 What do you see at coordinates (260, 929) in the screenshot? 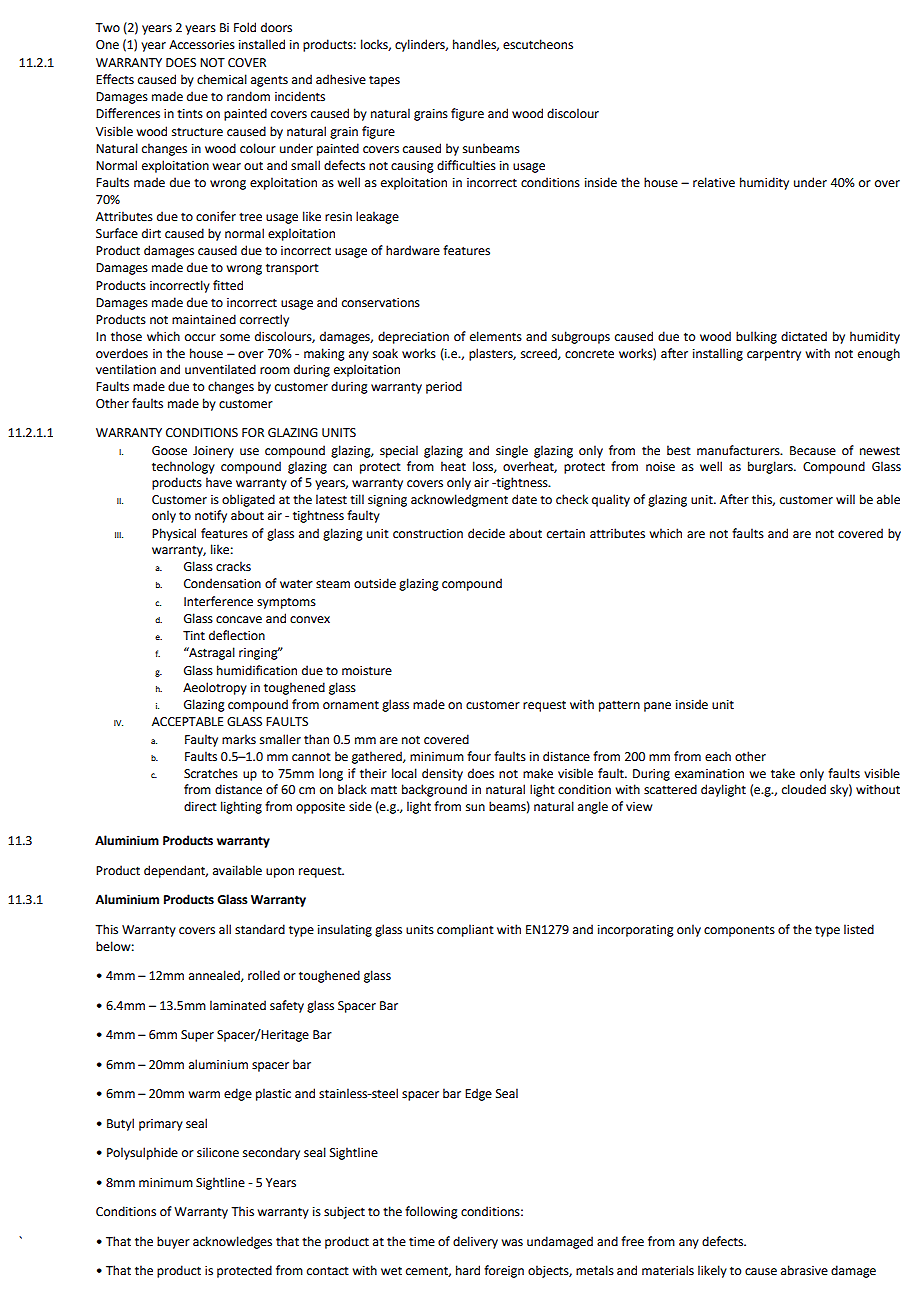
I see `standard` at bounding box center [260, 929].
